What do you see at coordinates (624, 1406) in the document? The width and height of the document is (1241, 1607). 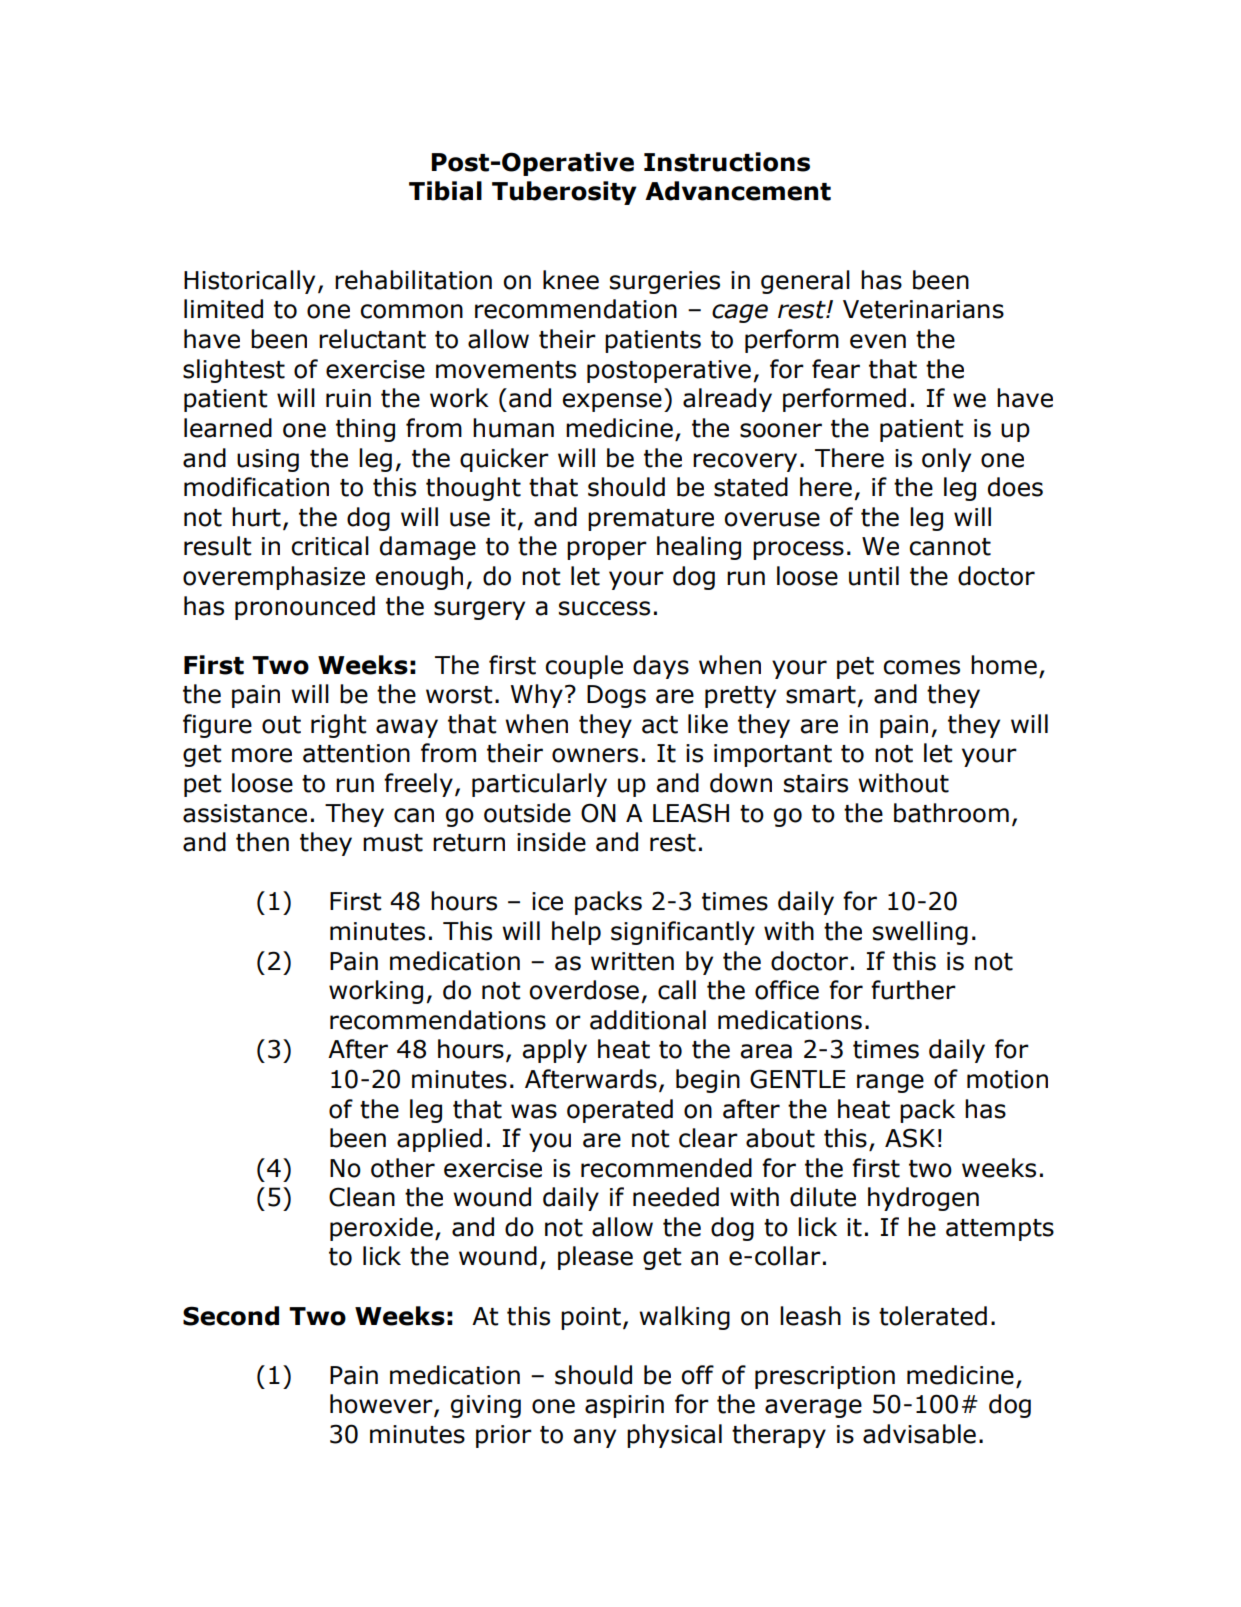 I see `aspirin` at bounding box center [624, 1406].
